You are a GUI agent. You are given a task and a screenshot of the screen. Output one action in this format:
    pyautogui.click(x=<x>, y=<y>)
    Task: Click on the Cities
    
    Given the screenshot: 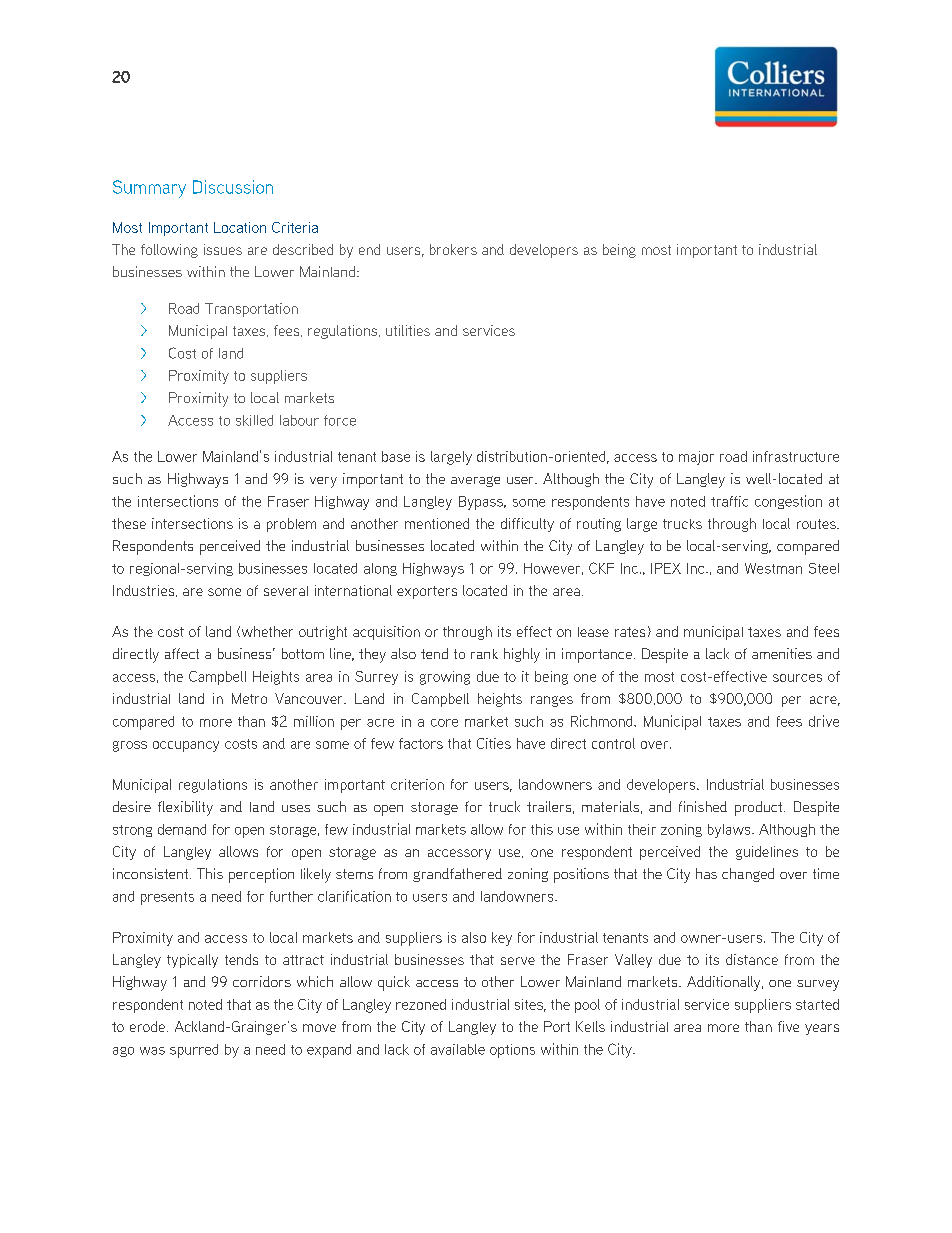 What is the action you would take?
    pyautogui.click(x=494, y=743)
